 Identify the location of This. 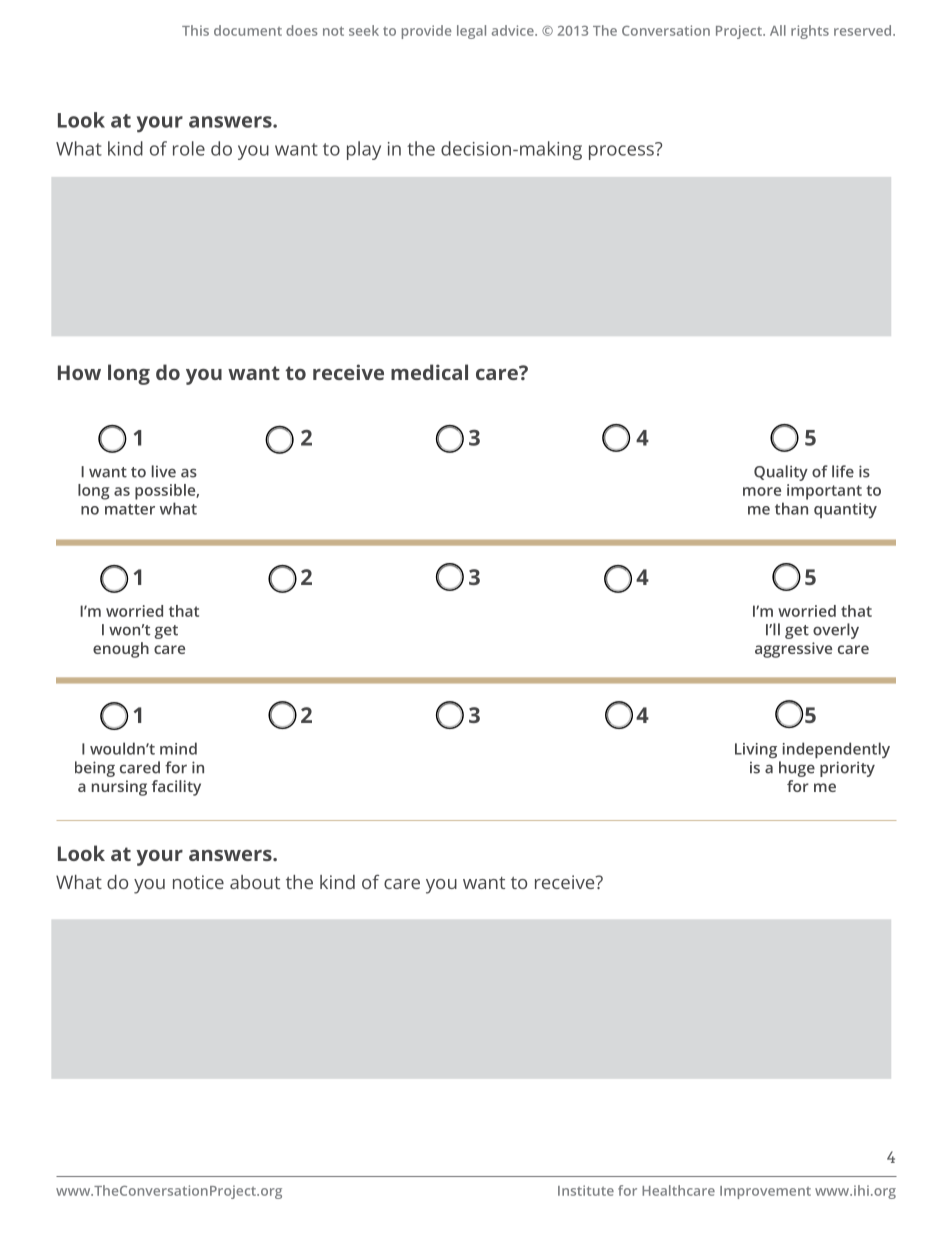
(195, 30).
